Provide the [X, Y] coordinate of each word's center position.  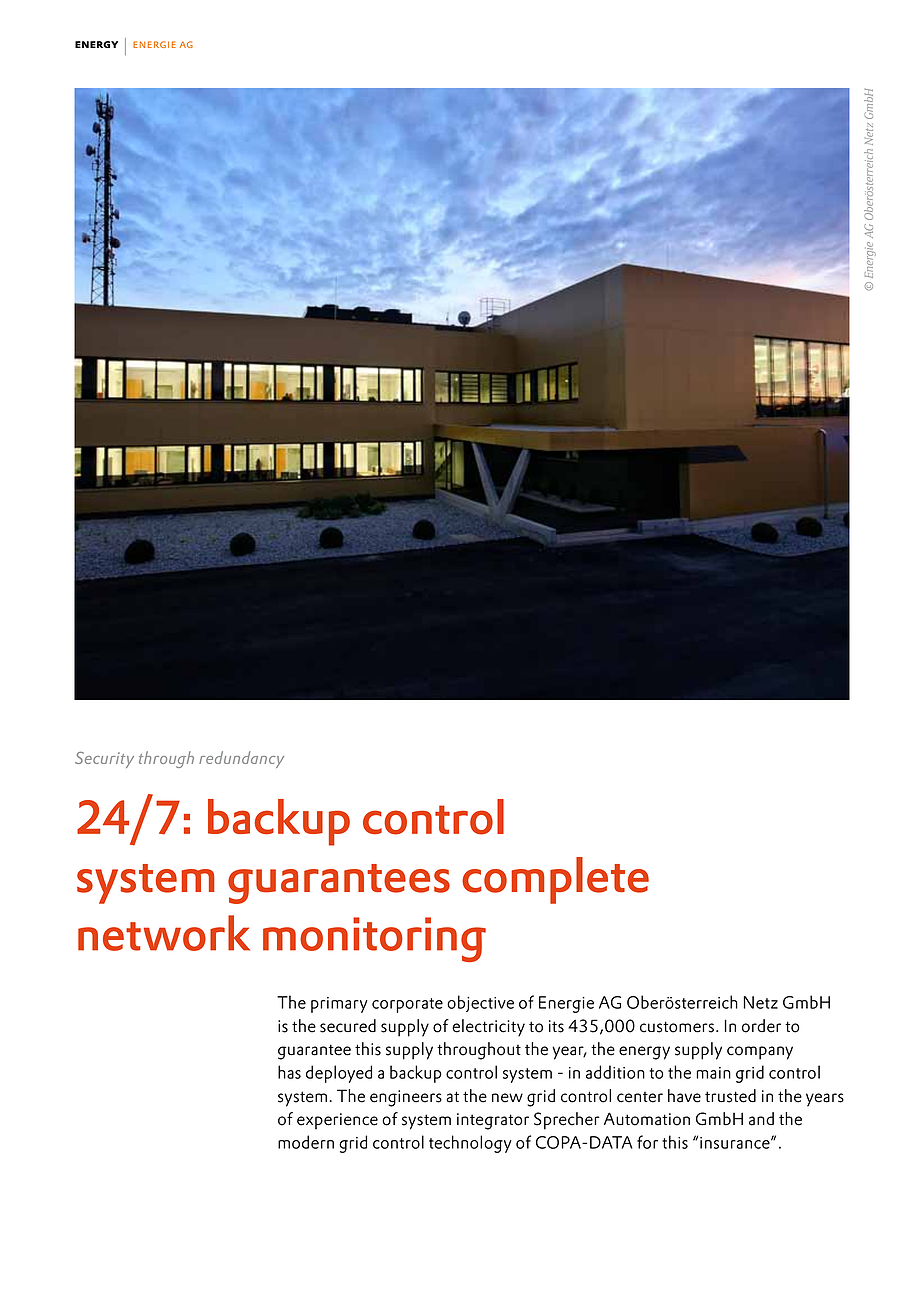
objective [480, 1003]
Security [104, 760]
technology [470, 1144]
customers [677, 1027]
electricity [488, 1028]
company [760, 1053]
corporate [407, 1005]
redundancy [241, 759]
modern [306, 1142]
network [164, 933]
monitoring [374, 939]
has [289, 1072]
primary [339, 1005]
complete [555, 880]
